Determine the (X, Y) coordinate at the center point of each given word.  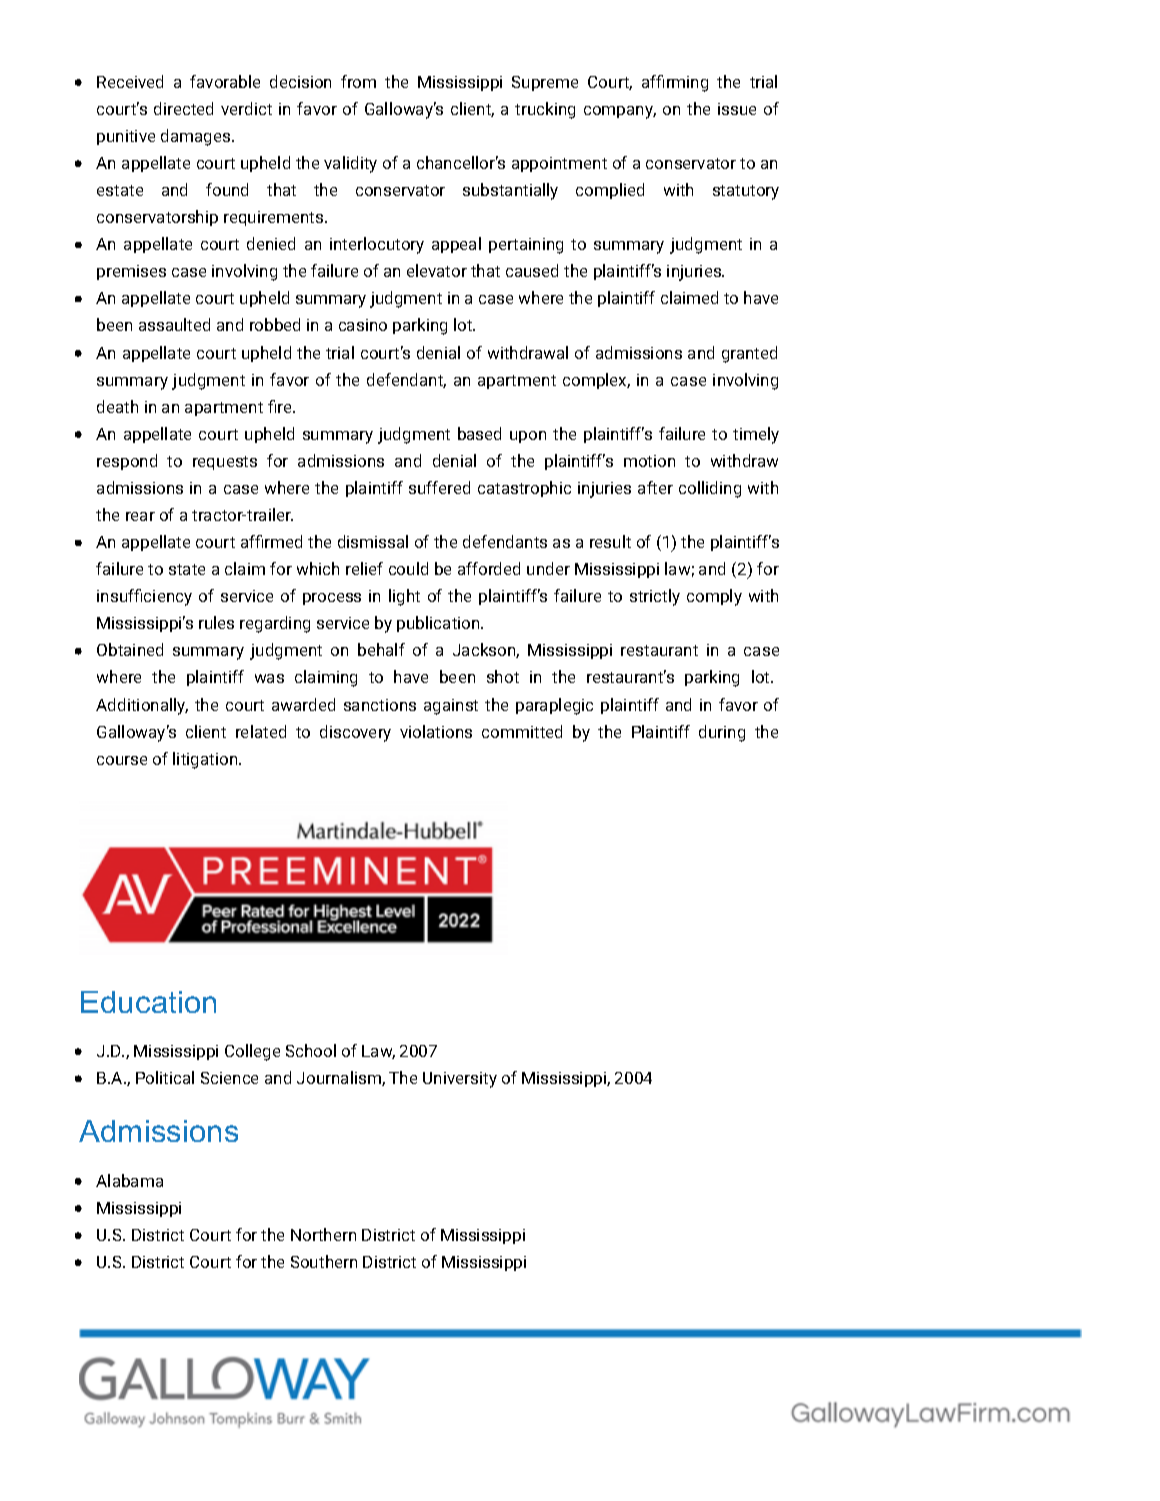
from (358, 81)
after (655, 487)
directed (183, 108)
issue (737, 109)
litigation (206, 760)
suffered (439, 487)
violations (436, 731)
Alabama (129, 1180)
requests (225, 463)
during (722, 733)
